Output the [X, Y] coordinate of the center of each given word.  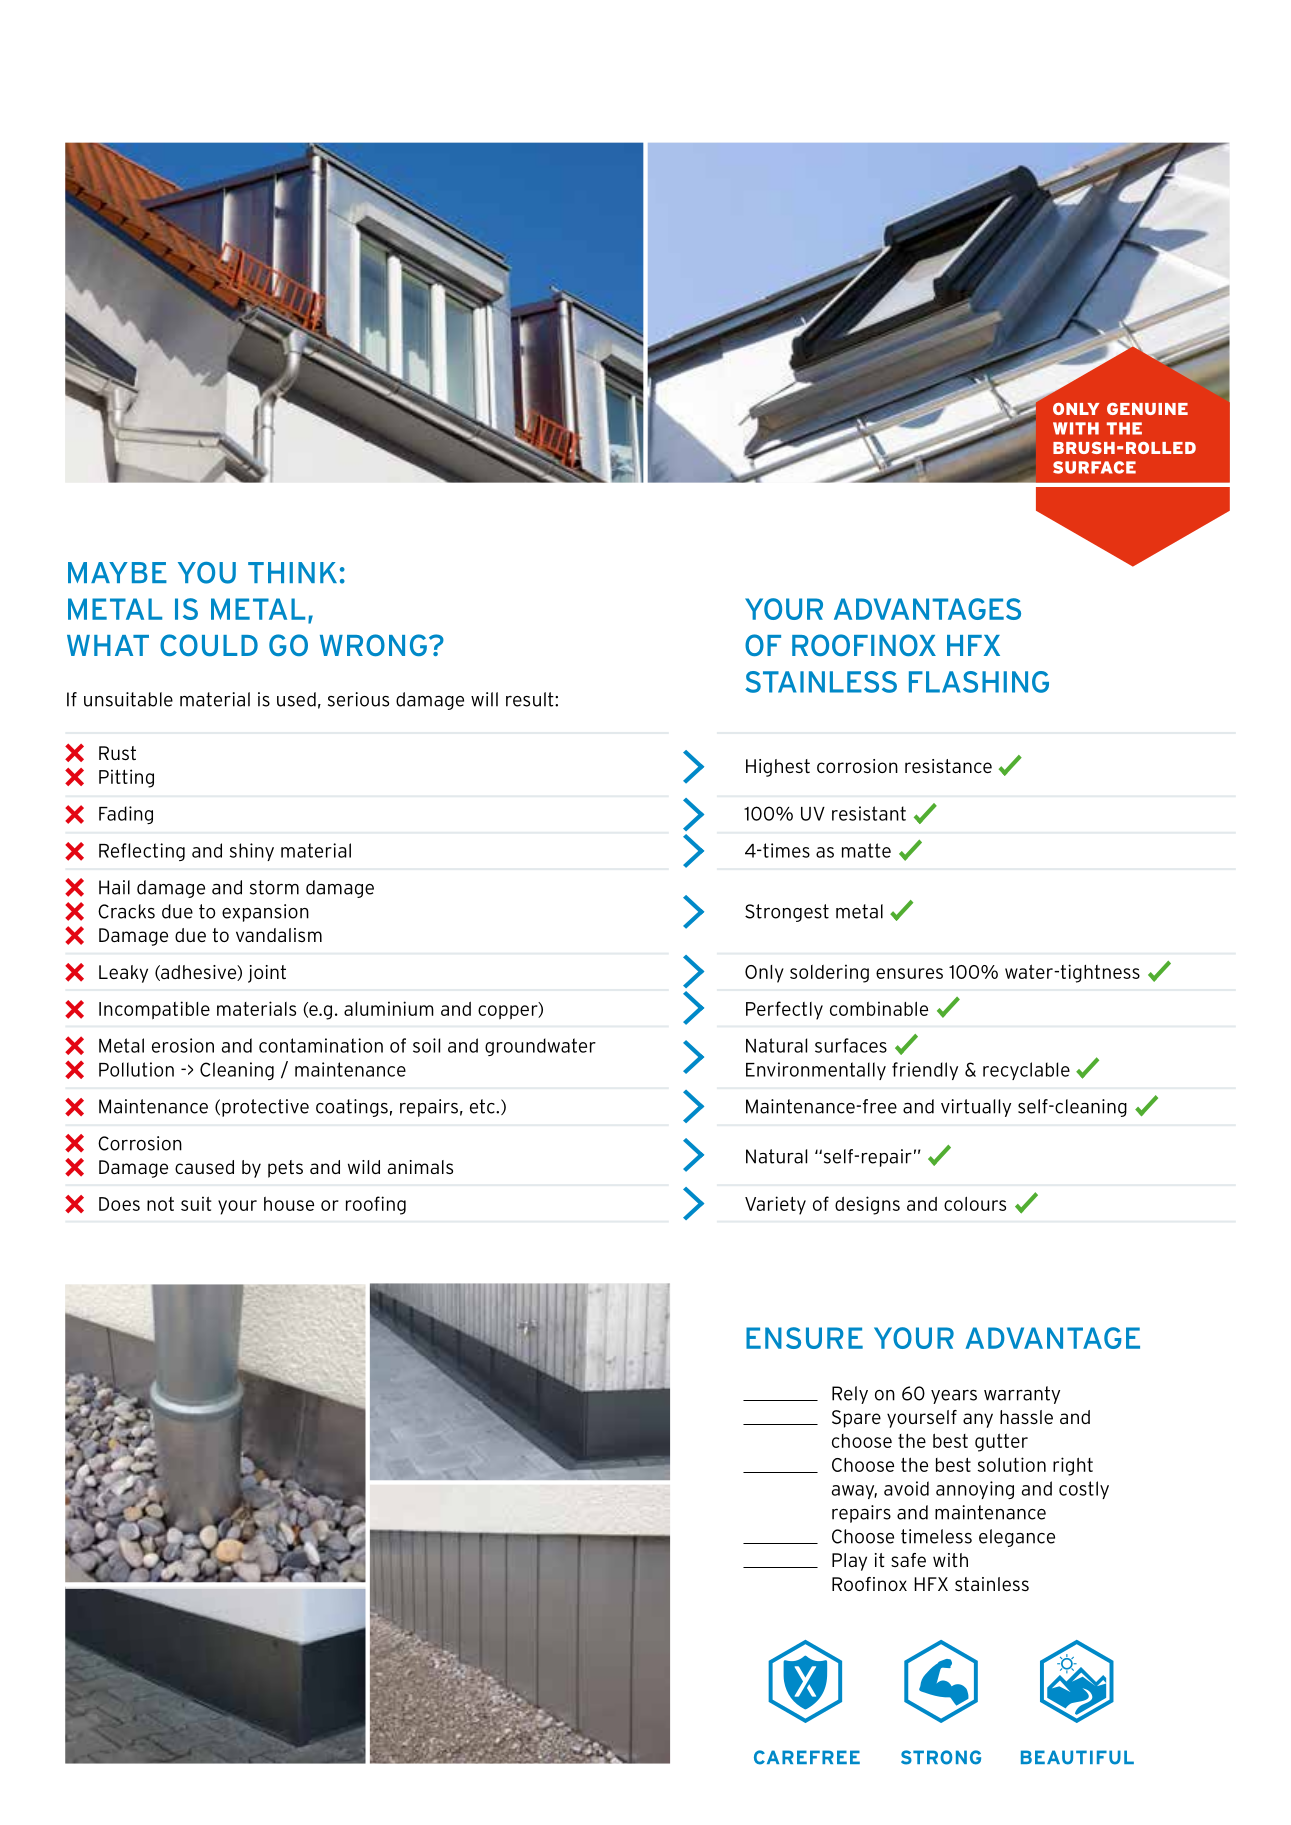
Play [849, 1562]
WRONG [373, 645]
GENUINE [1147, 409]
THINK [292, 572]
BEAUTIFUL [1077, 1757]
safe [908, 1560]
